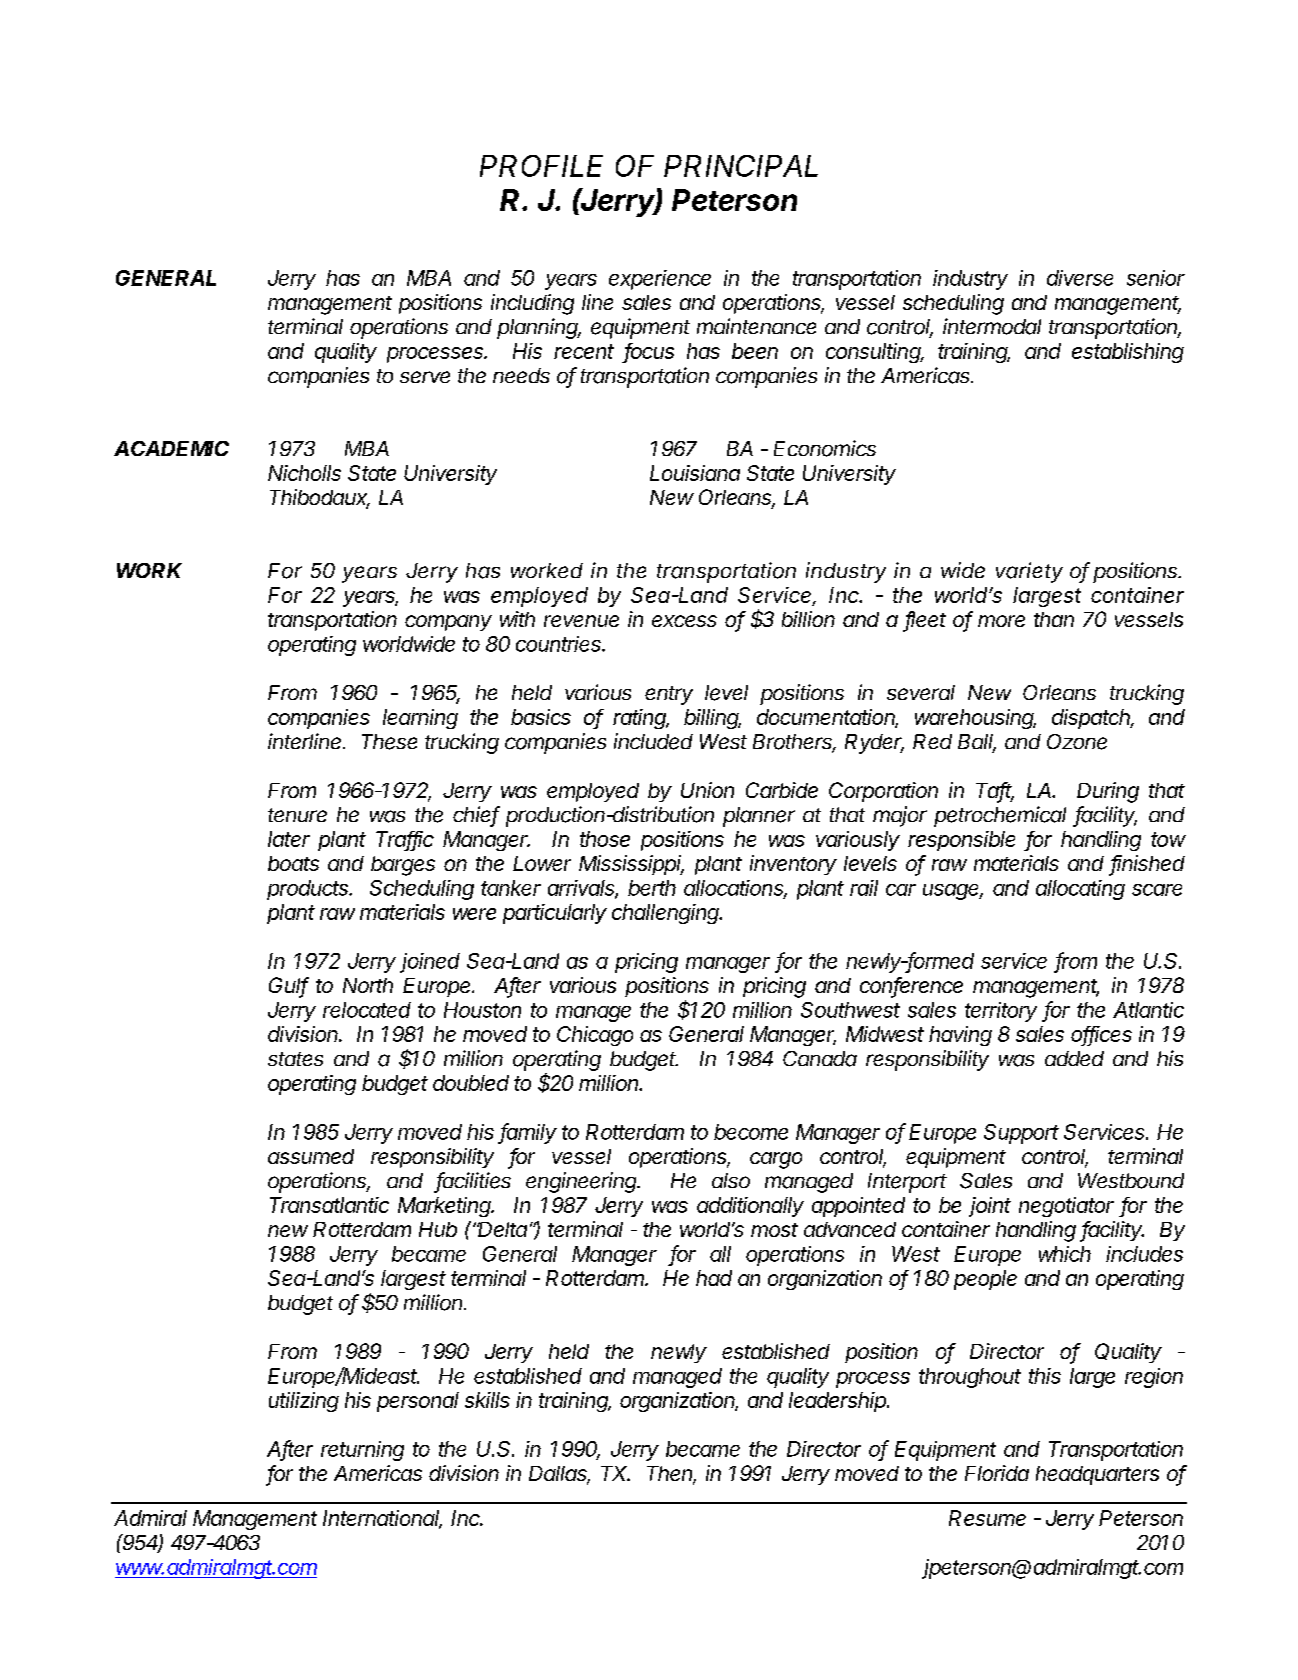 The height and width of the screenshot is (1680, 1298). Describe the element at coordinates (362, 1451) in the screenshot. I see `returning` at that location.
